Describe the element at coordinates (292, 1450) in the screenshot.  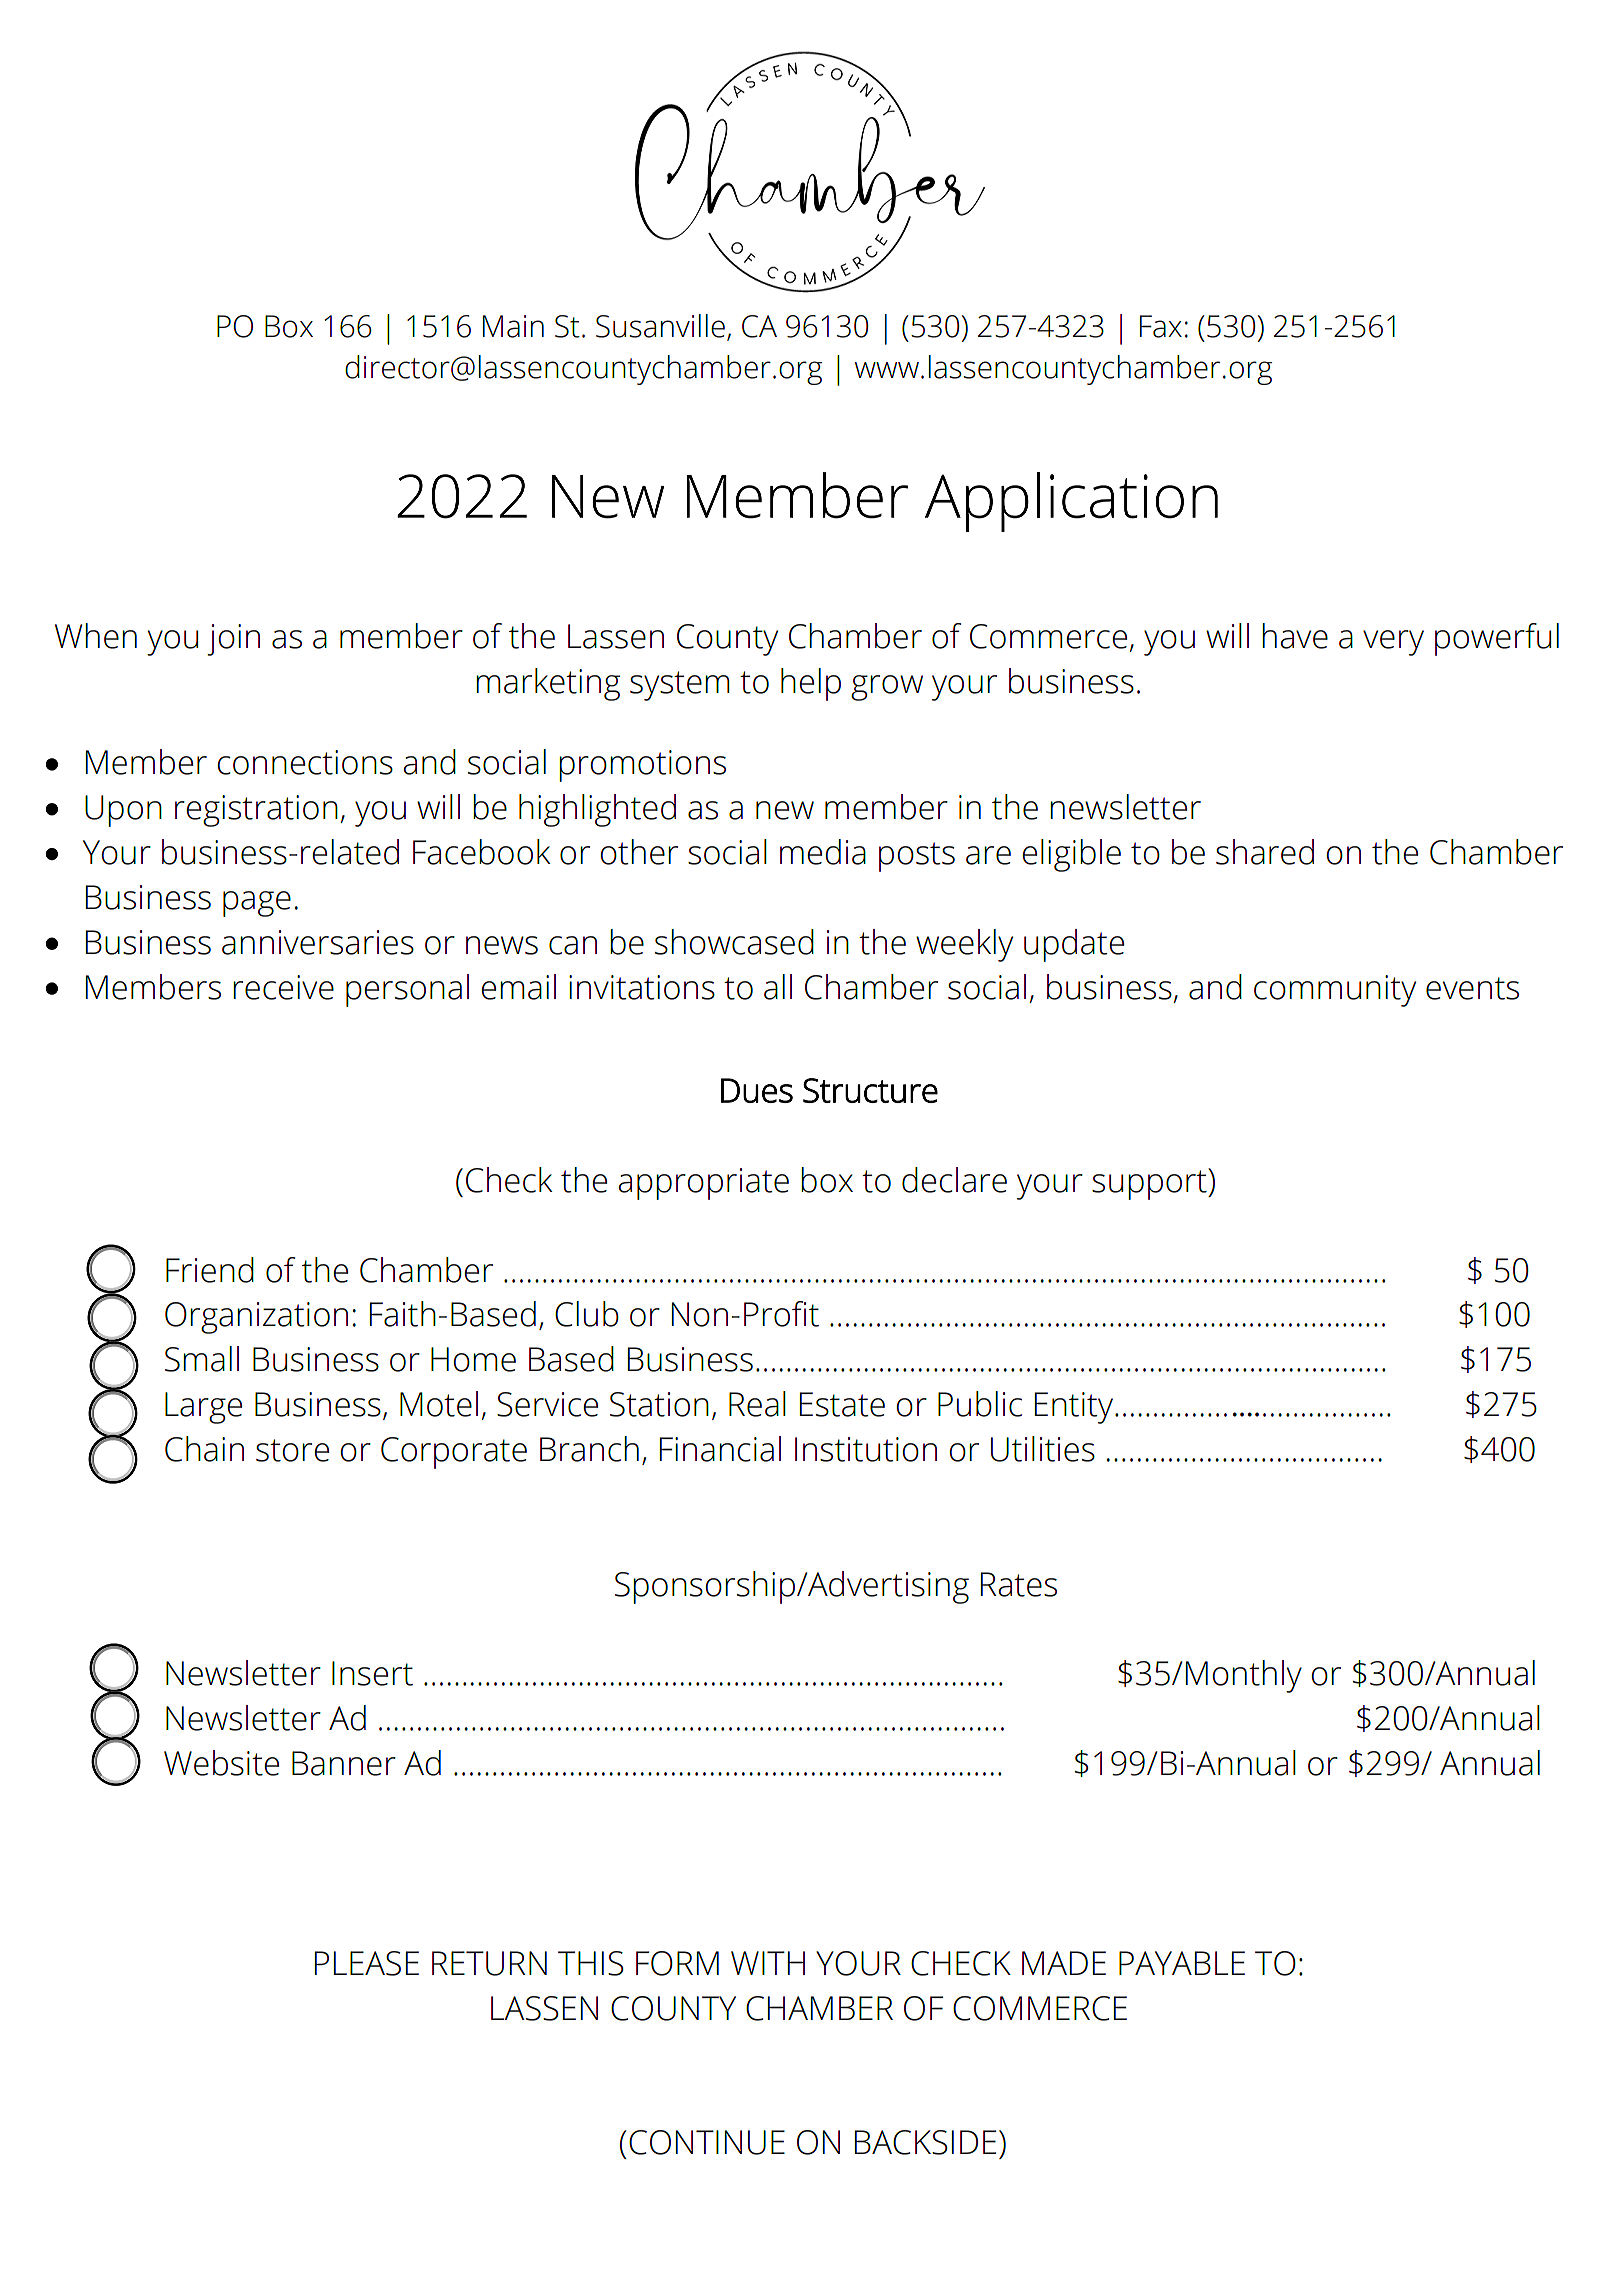
I see `store` at that location.
